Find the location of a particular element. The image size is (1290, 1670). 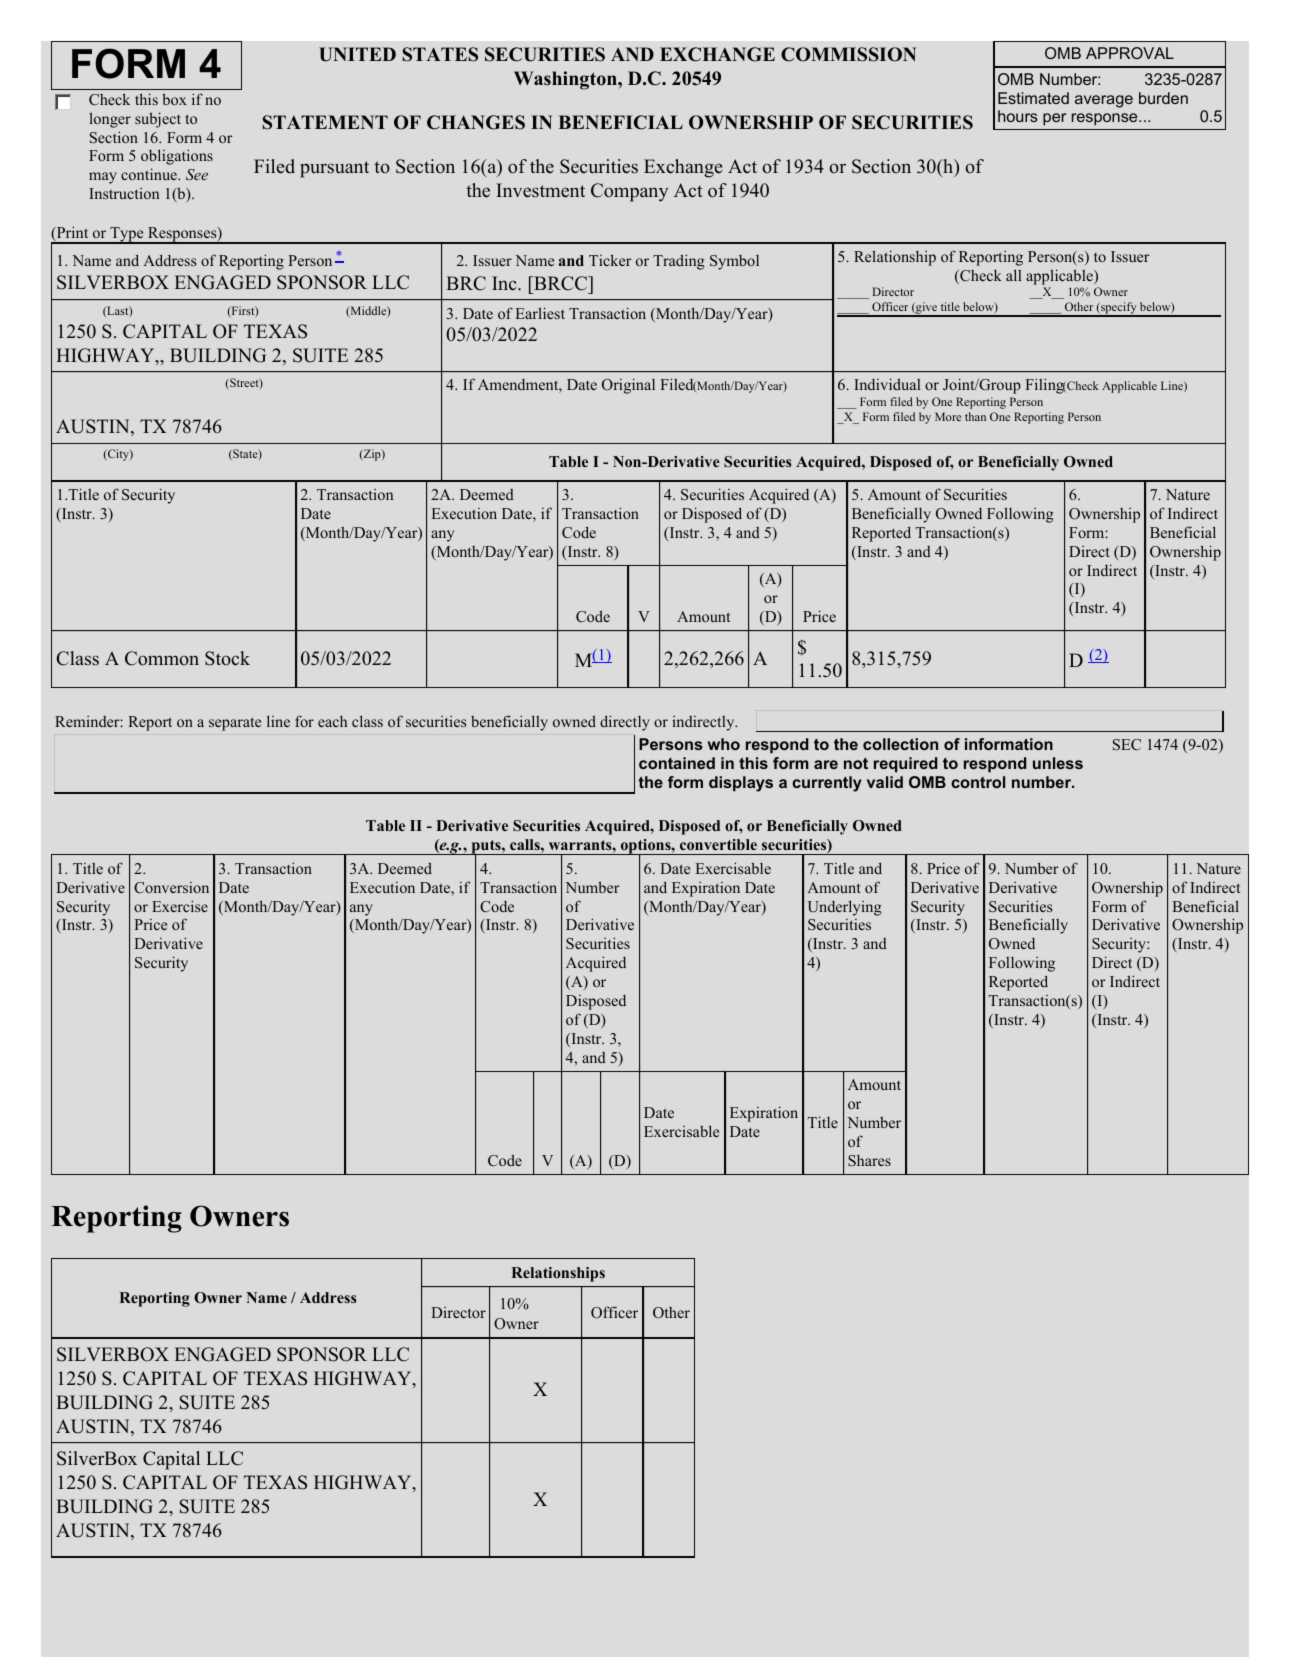

Estimated is located at coordinates (1033, 98).
